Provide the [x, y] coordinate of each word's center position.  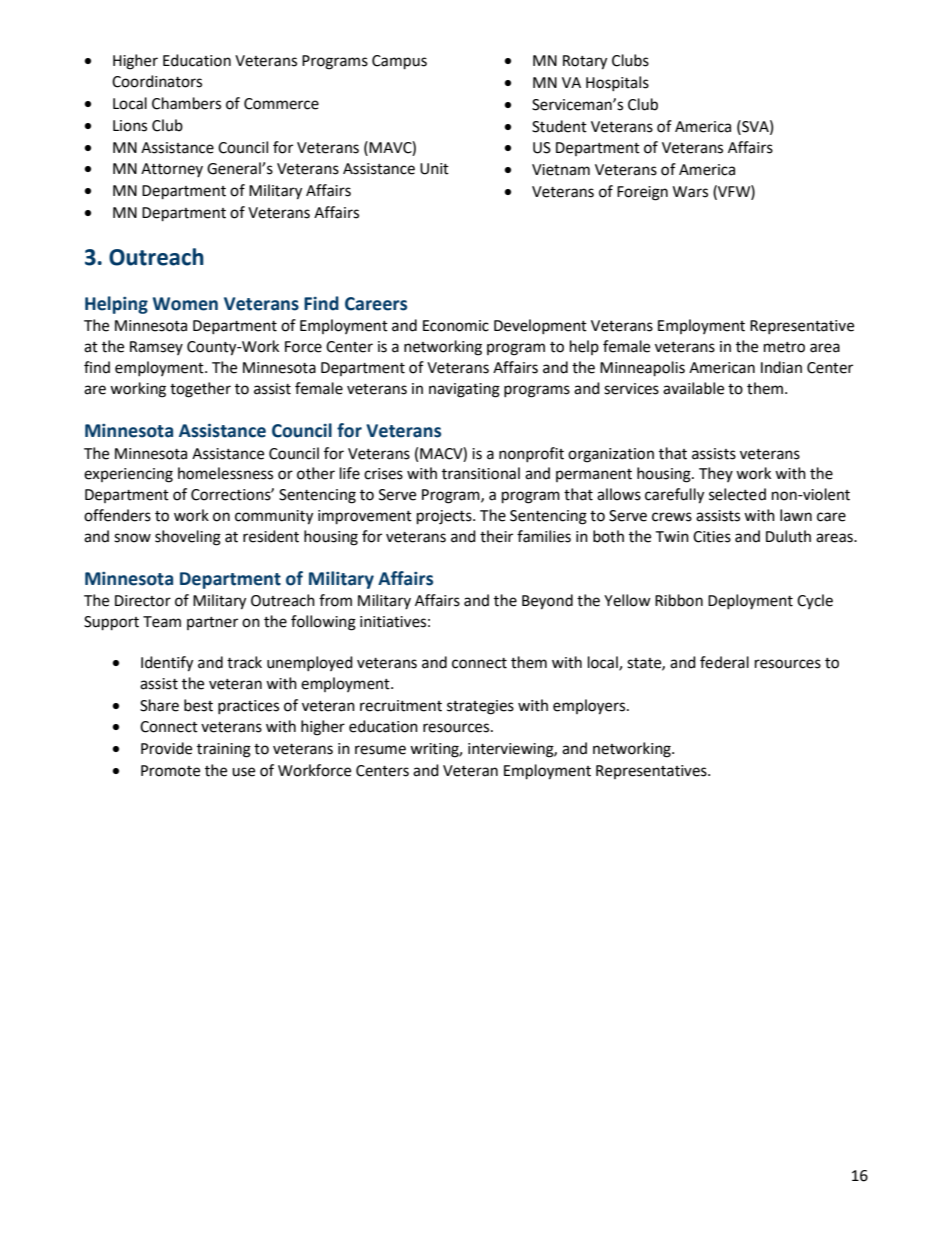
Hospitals [617, 83]
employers [590, 707]
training [224, 750]
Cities [712, 537]
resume [380, 750]
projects [445, 517]
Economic [456, 326]
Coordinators [157, 81]
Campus [399, 62]
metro [784, 347]
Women [185, 304]
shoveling [188, 538]
